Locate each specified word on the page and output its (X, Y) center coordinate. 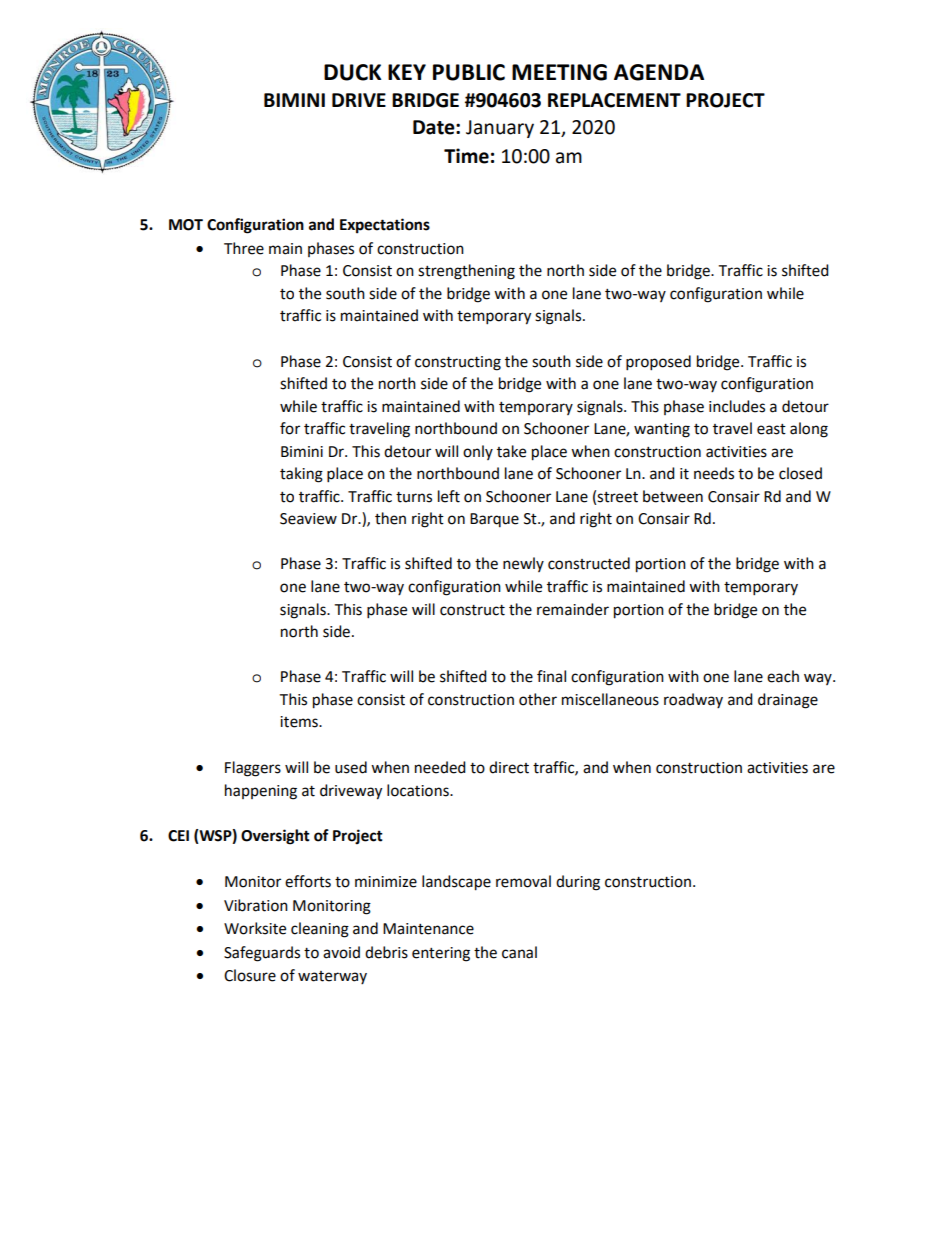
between (673, 496)
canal (519, 952)
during (578, 883)
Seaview (308, 519)
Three (244, 248)
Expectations (385, 226)
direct (509, 767)
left (449, 496)
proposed (658, 363)
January (500, 129)
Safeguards (262, 954)
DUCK (352, 72)
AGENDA (659, 72)
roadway (693, 700)
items (300, 722)
